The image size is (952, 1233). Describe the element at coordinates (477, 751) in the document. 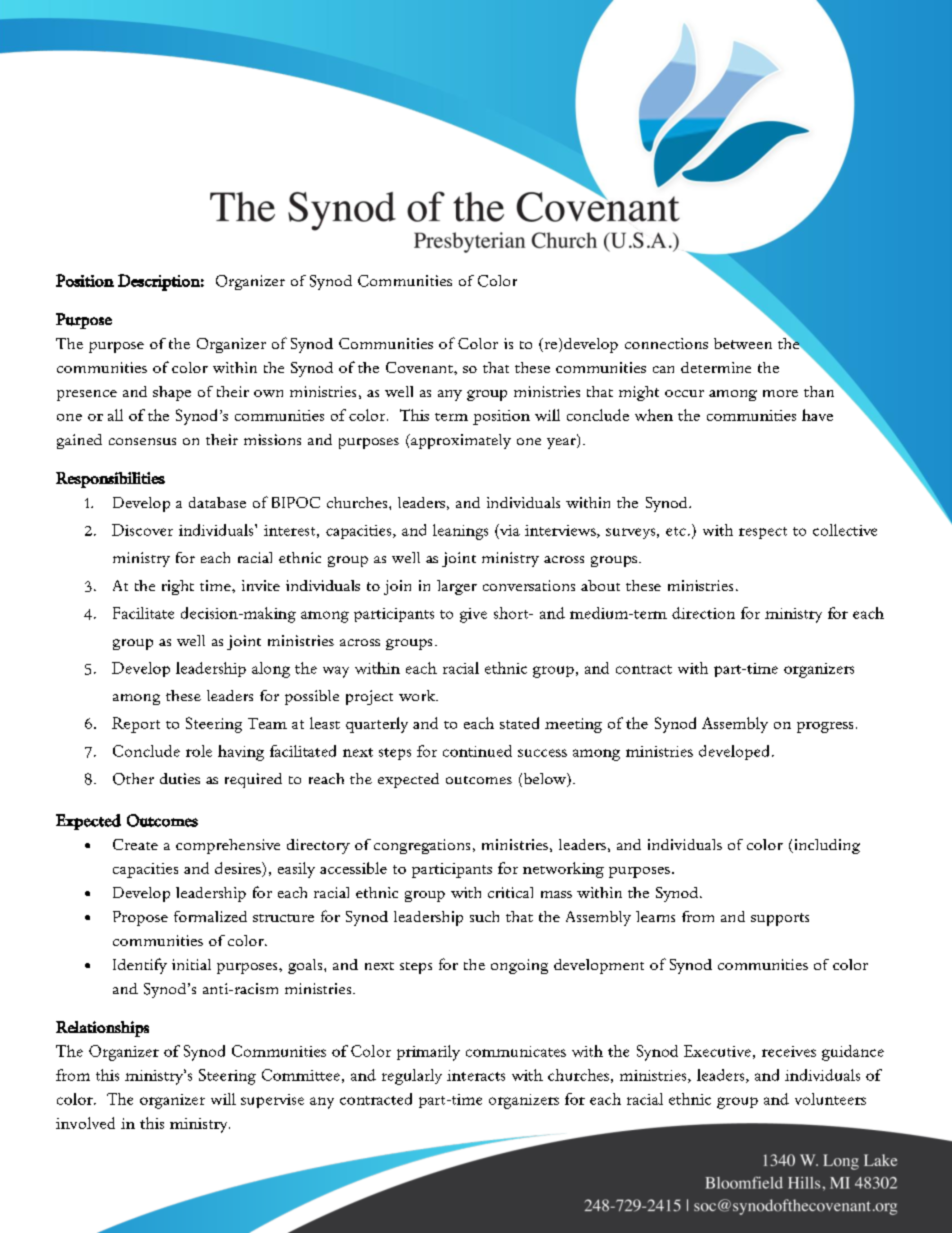

I see `continued` at that location.
